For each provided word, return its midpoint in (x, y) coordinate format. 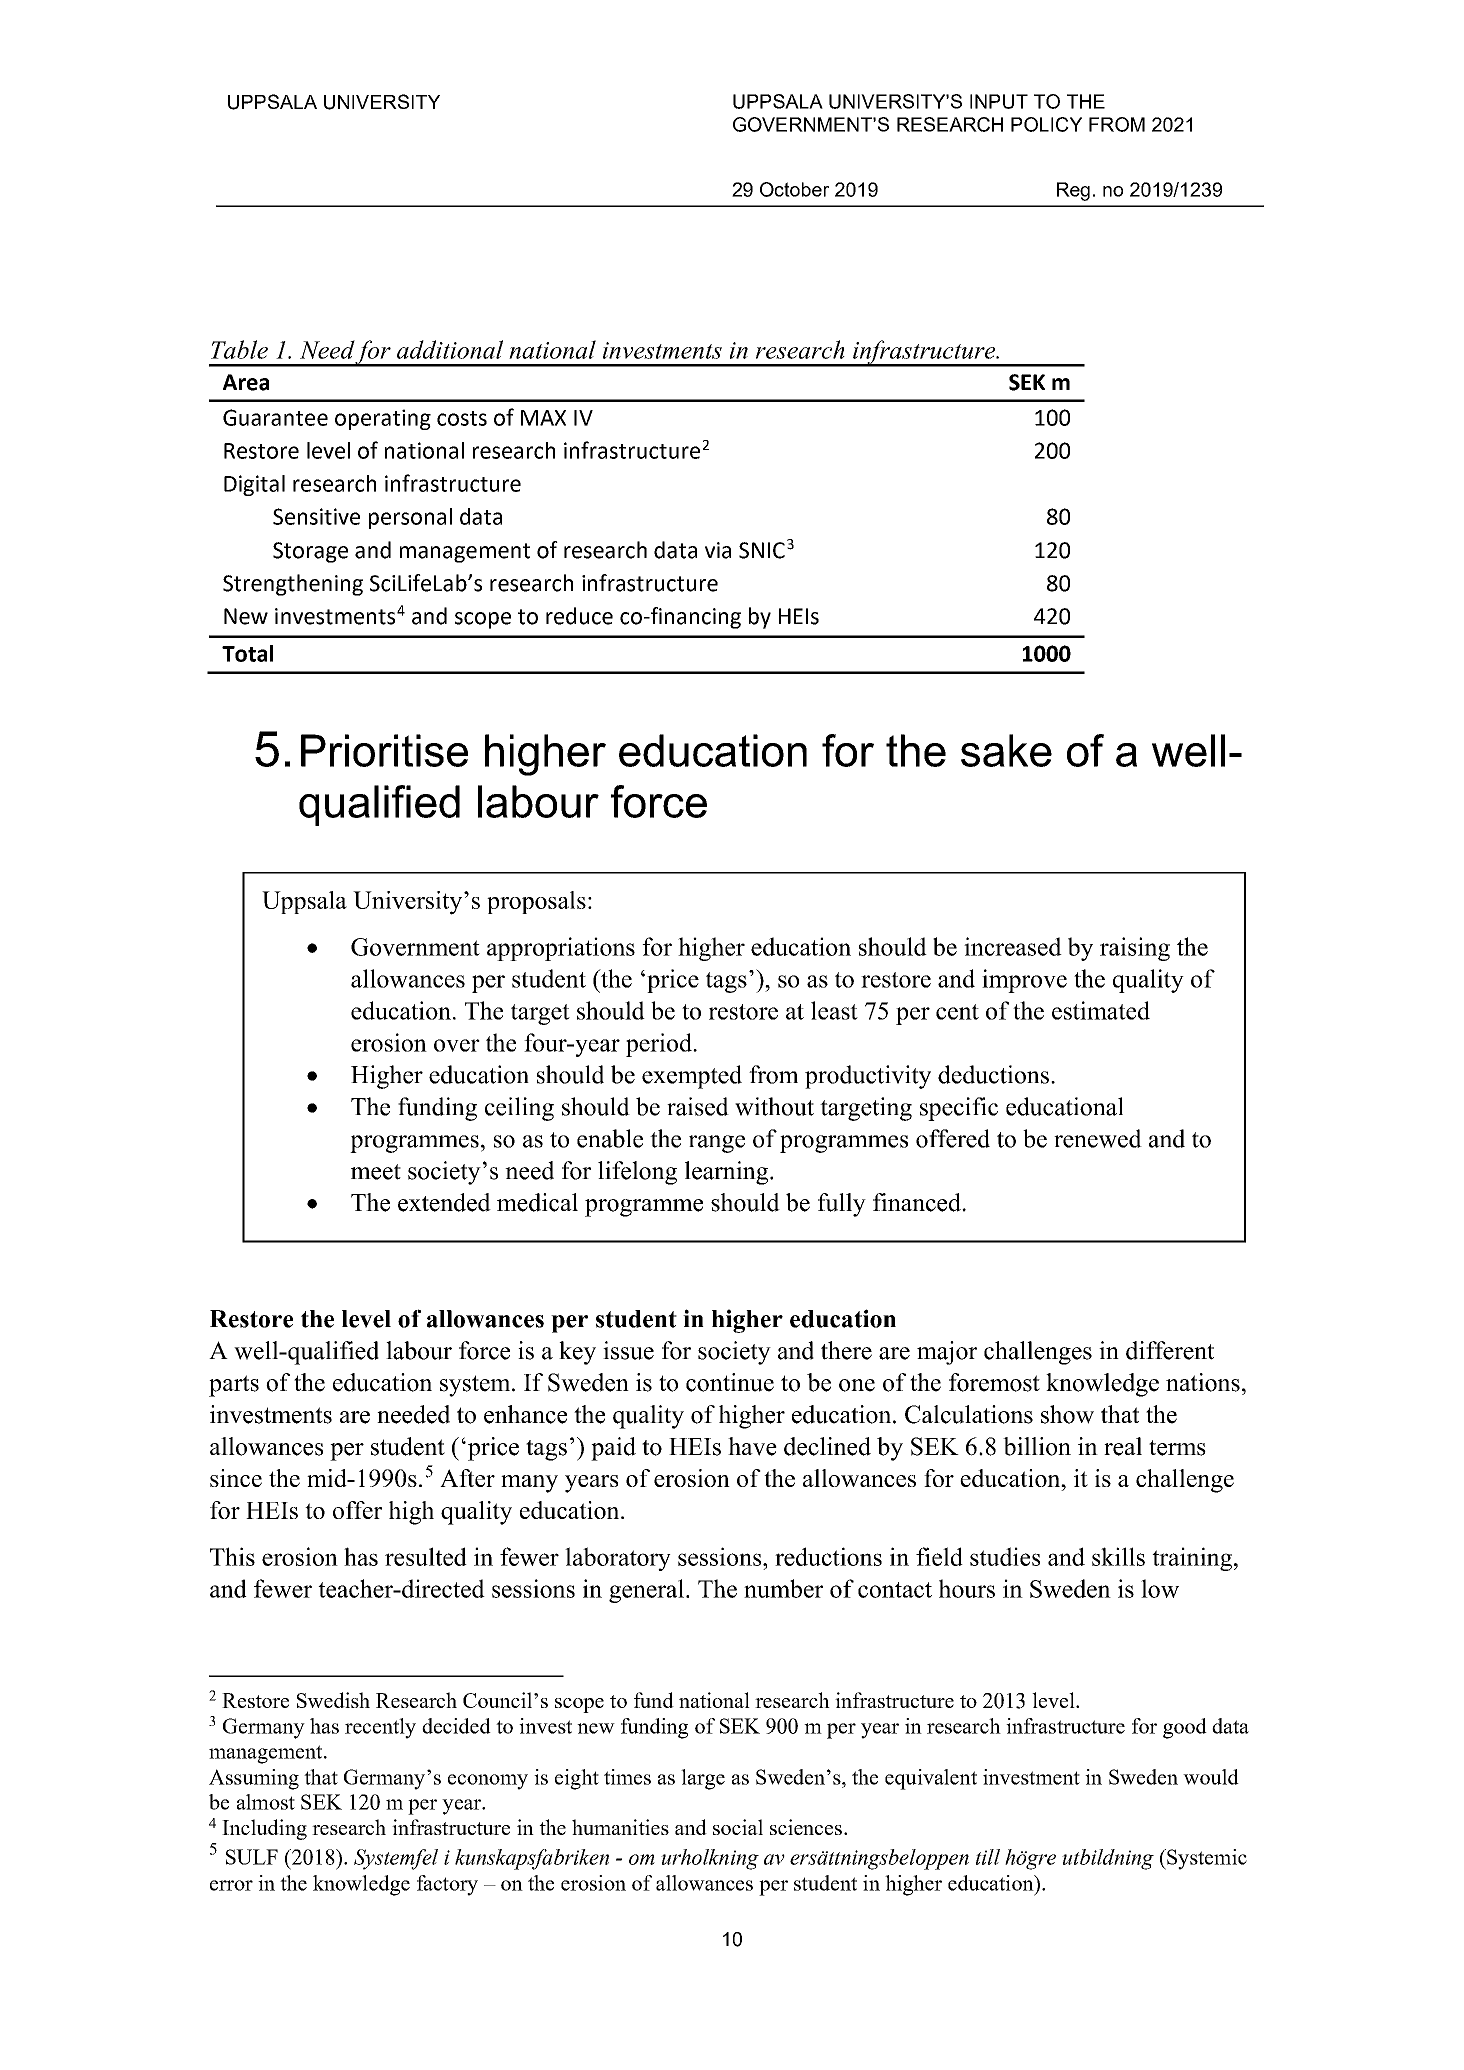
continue (730, 1382)
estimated (1101, 1010)
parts (234, 1386)
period (660, 1045)
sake (1006, 750)
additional (450, 349)
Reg (1073, 191)
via (718, 550)
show (1067, 1414)
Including (264, 1829)
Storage (310, 552)
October (794, 189)
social (738, 1827)
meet (376, 1172)
